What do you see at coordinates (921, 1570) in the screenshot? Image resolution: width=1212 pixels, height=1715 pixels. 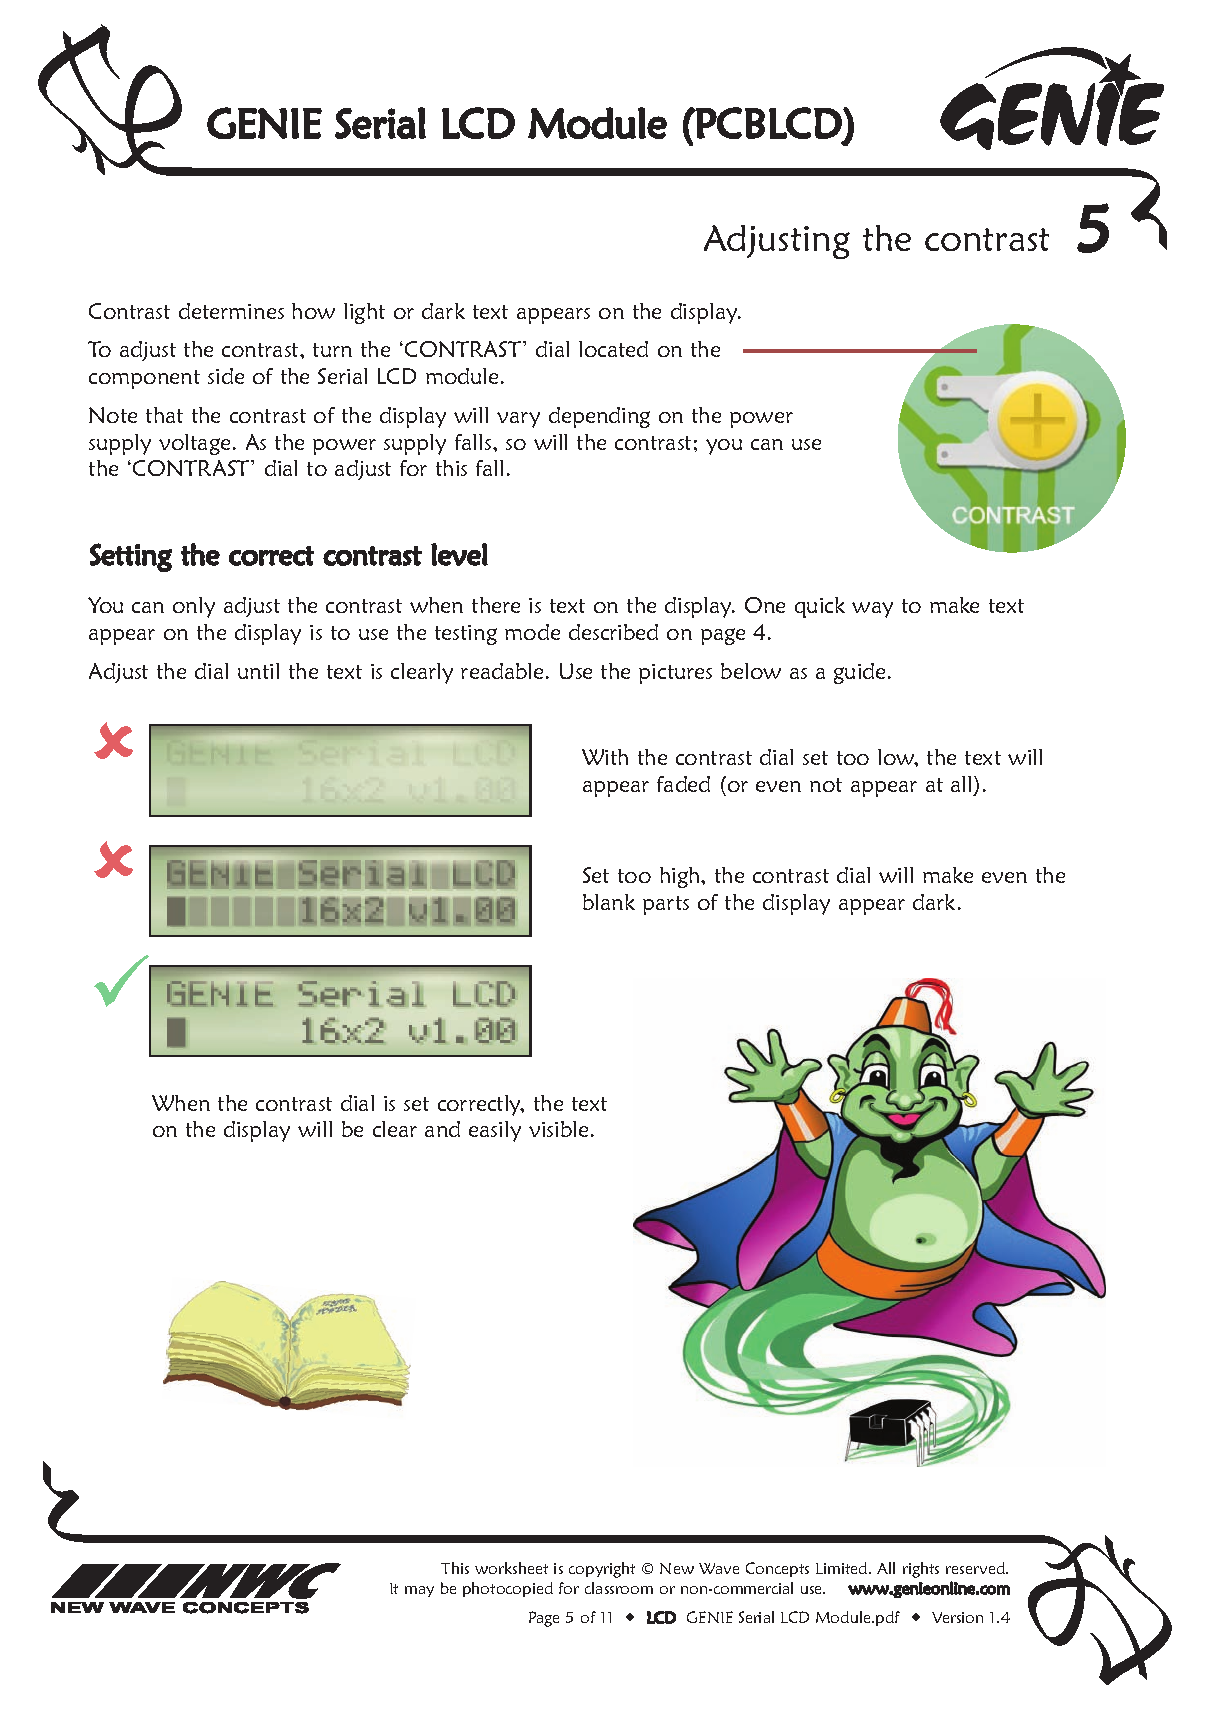 I see `rights` at bounding box center [921, 1570].
